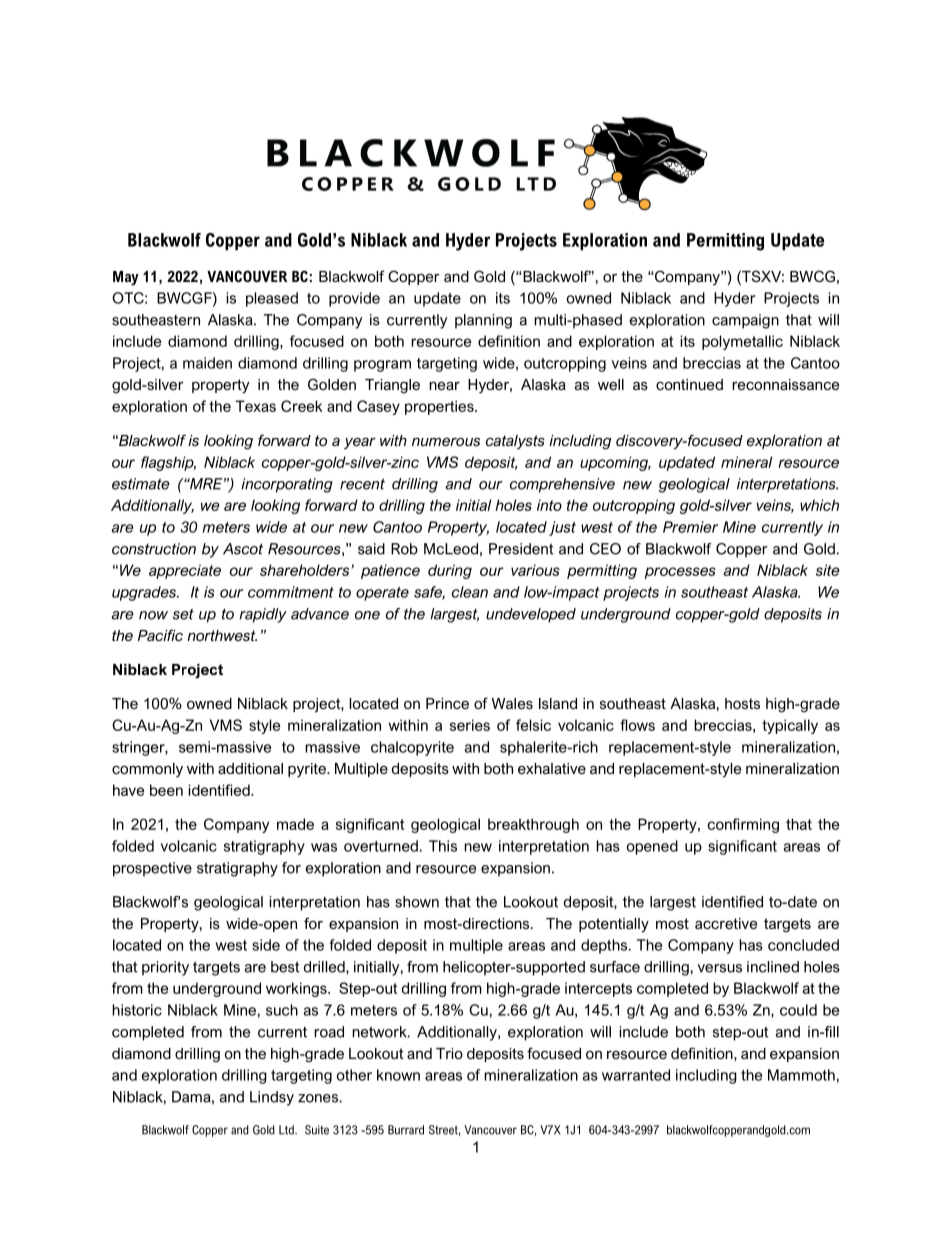 The height and width of the screenshot is (1233, 952). Describe the element at coordinates (636, 1075) in the screenshot. I see `warranted` at that location.
